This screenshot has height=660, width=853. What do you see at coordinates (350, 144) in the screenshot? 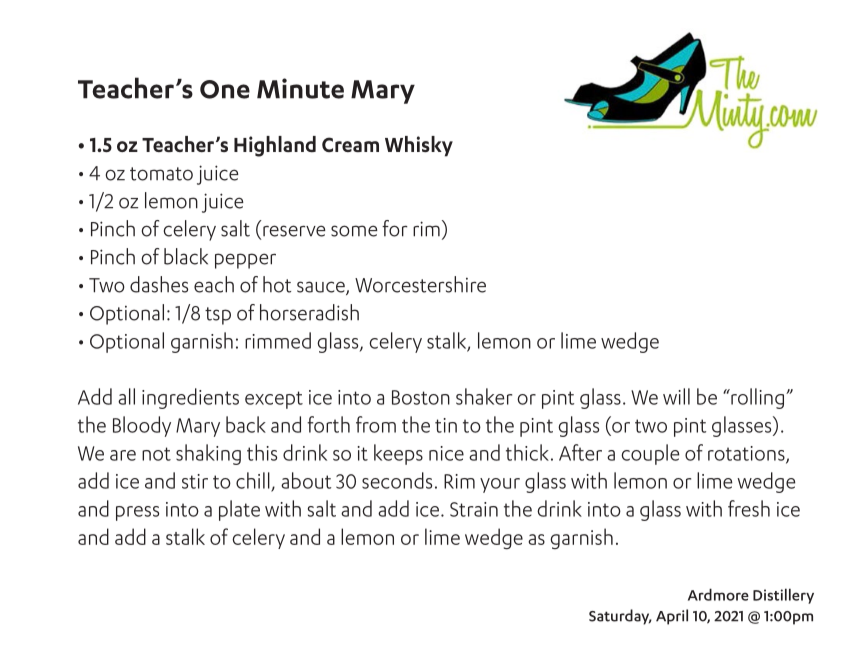
I see `Cream` at bounding box center [350, 144].
